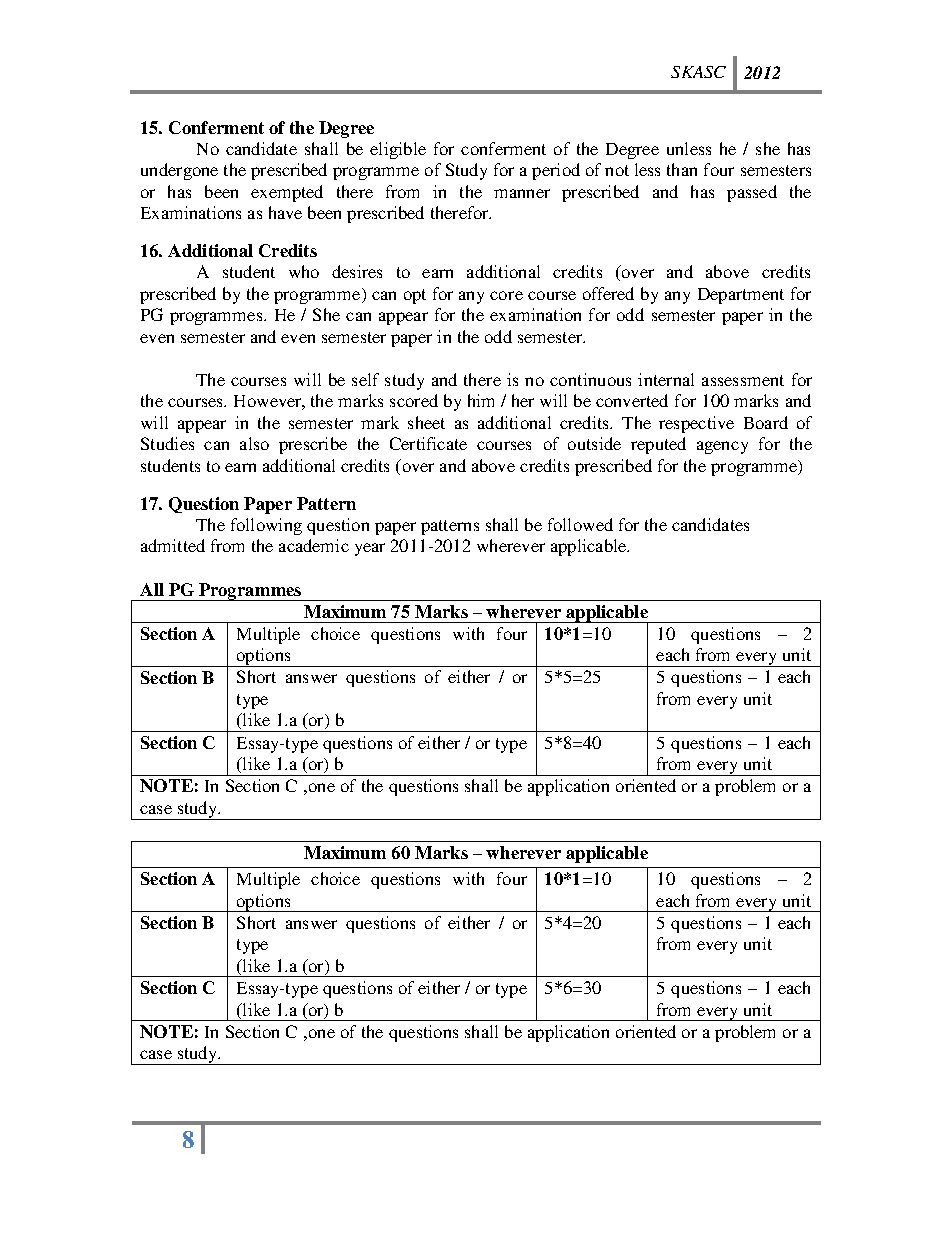 This screenshot has height=1233, width=952. I want to click on Certificate, so click(428, 443).
